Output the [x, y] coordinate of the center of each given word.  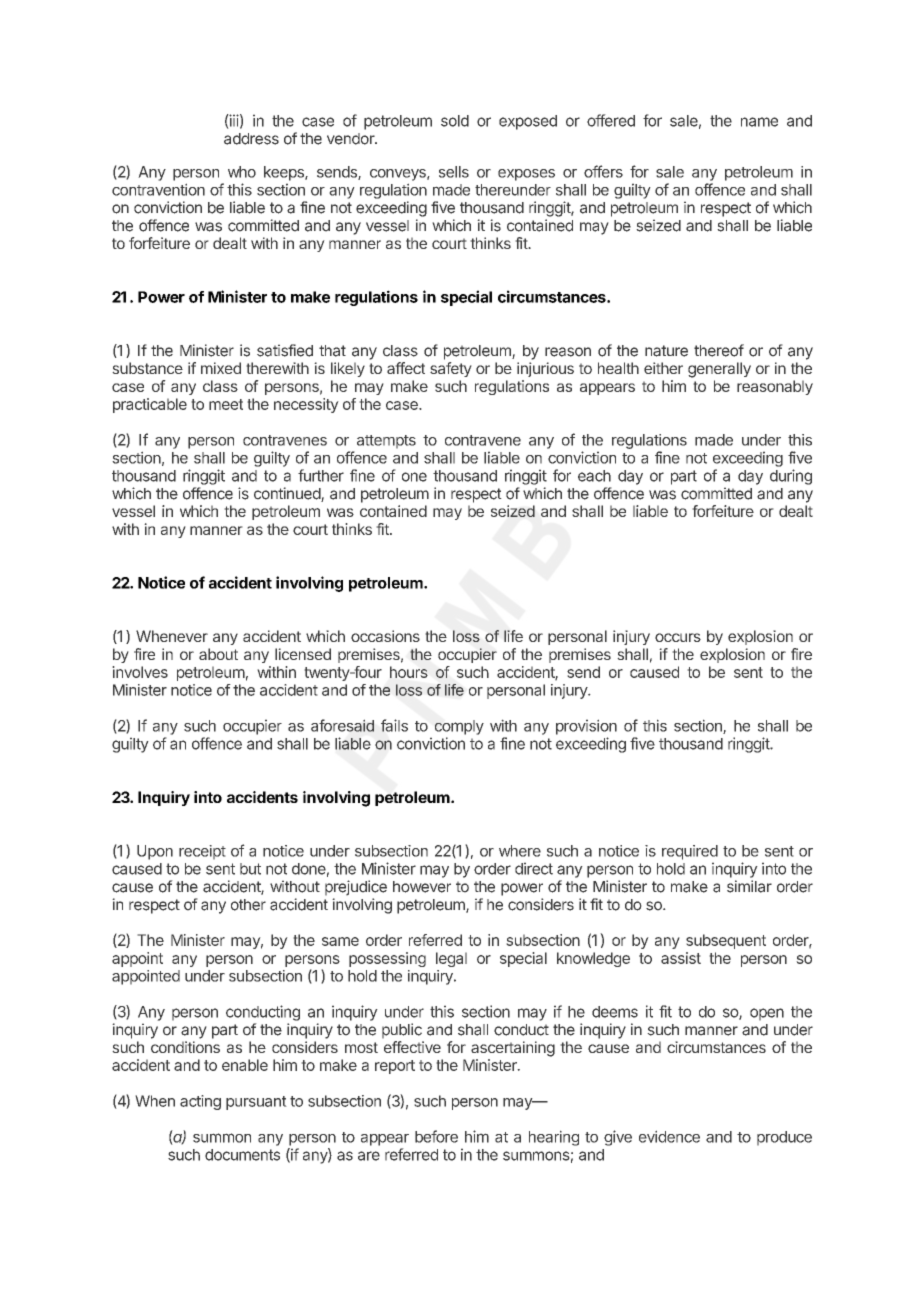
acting [200, 1102]
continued [288, 494]
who [242, 172]
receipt [202, 852]
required [690, 852]
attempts [386, 442]
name [759, 122]
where [520, 851]
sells [454, 172]
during [791, 477]
